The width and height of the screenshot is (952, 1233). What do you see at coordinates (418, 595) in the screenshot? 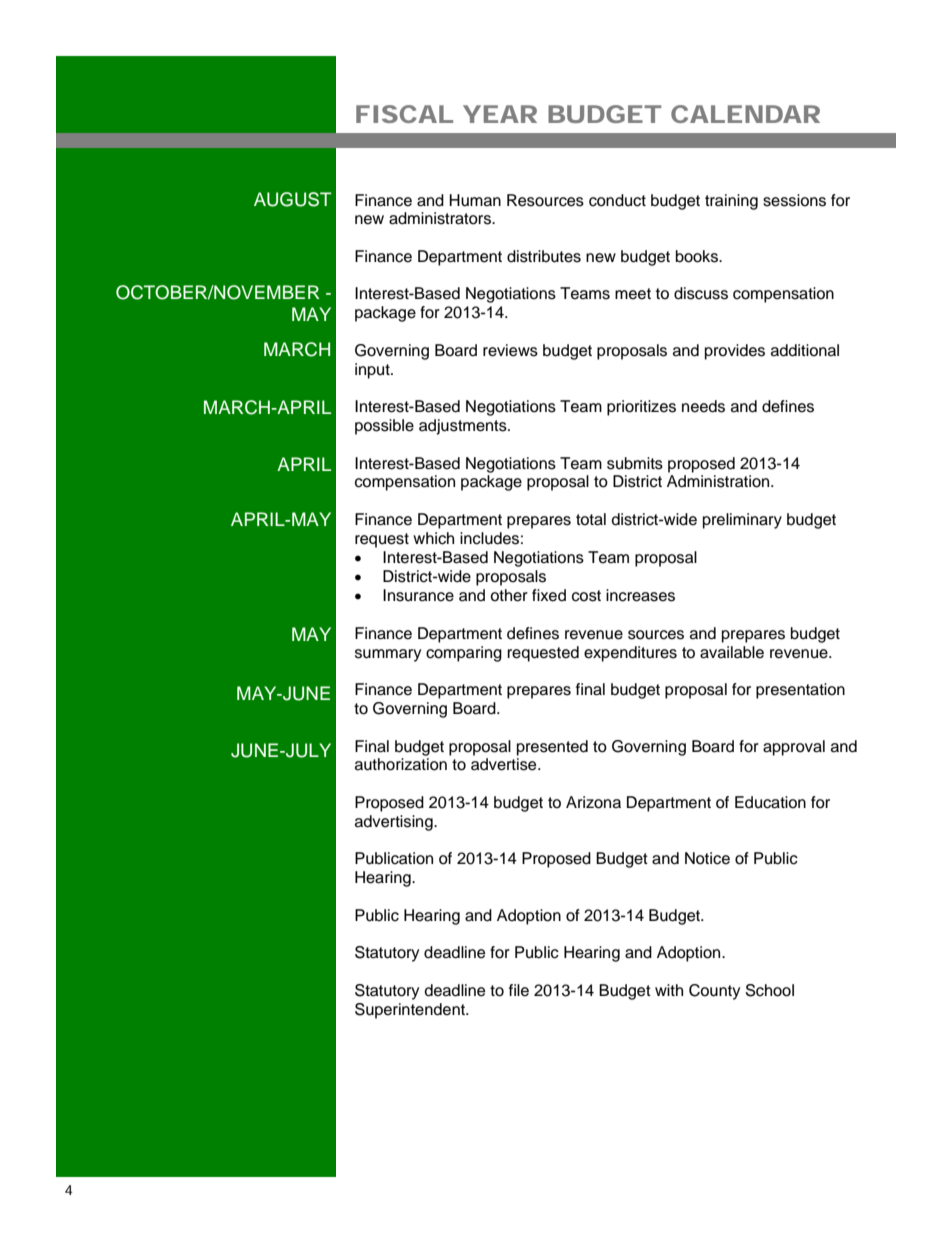
I see `Insurance` at bounding box center [418, 595].
